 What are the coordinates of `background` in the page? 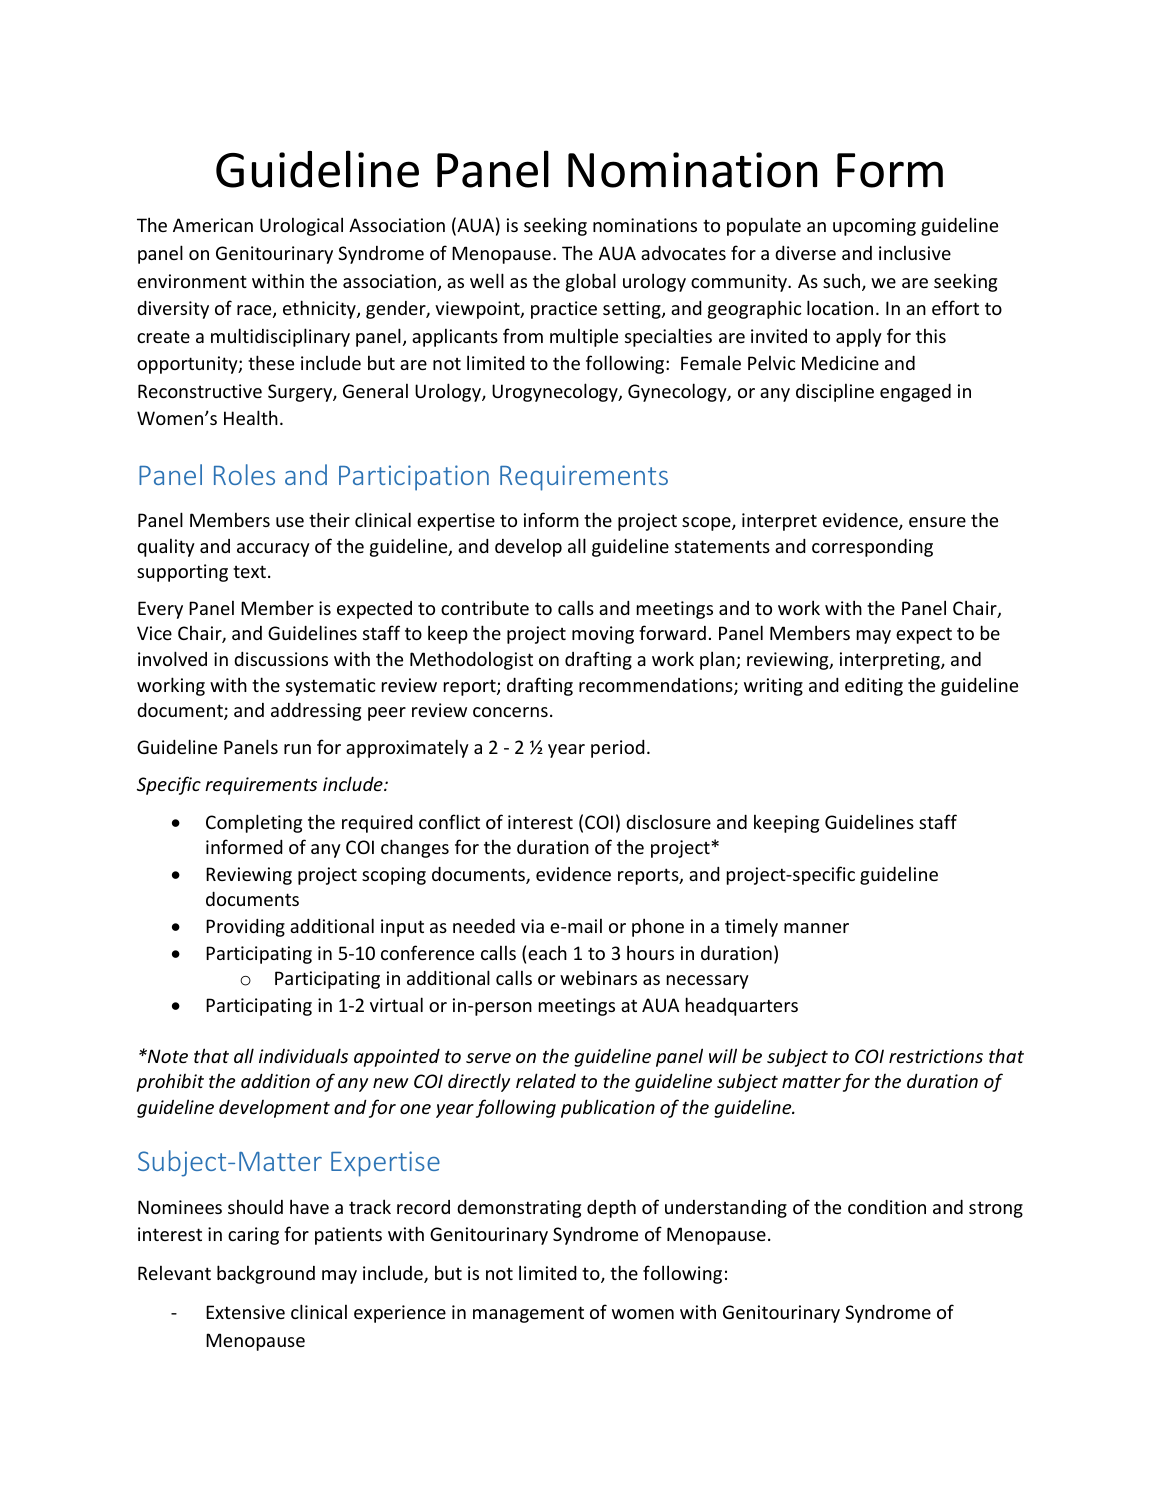 It's located at (266, 1274).
